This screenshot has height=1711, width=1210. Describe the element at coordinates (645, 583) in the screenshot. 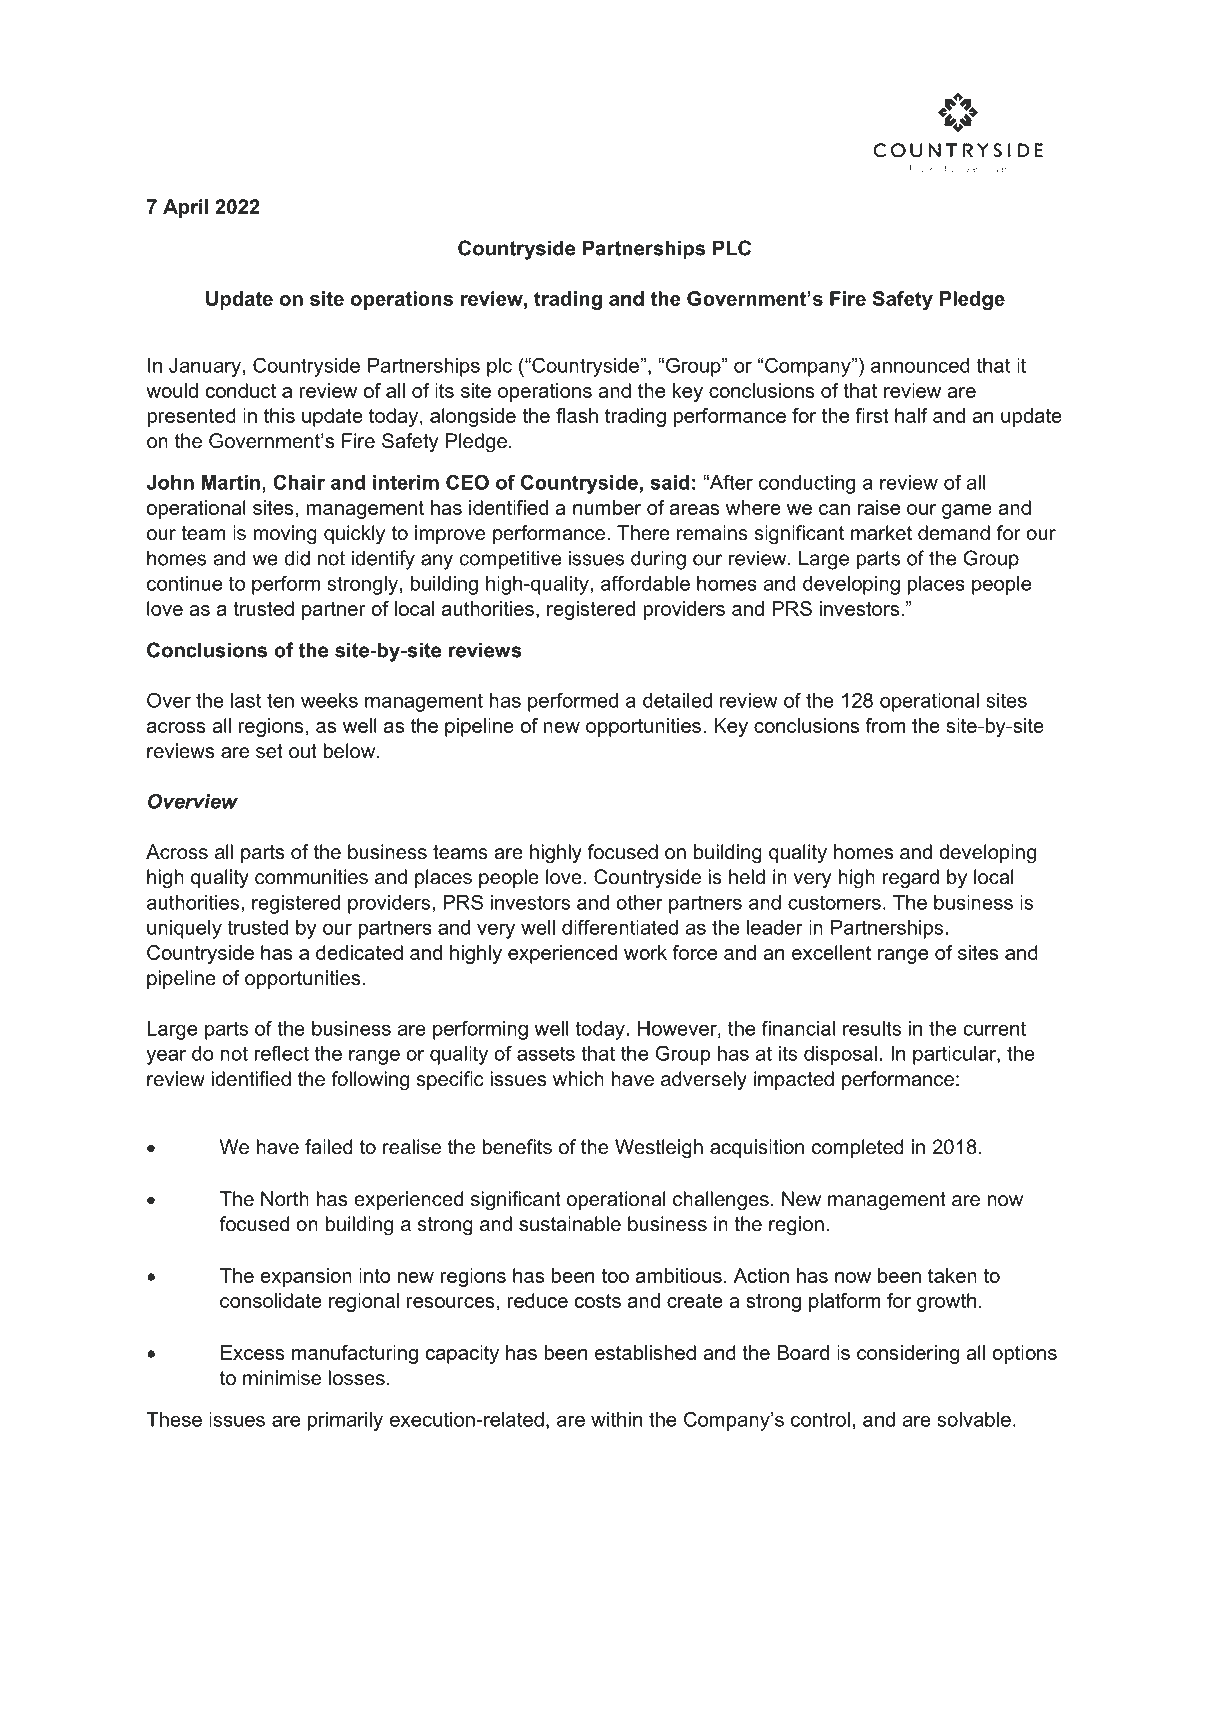

I see `affordable` at that location.
